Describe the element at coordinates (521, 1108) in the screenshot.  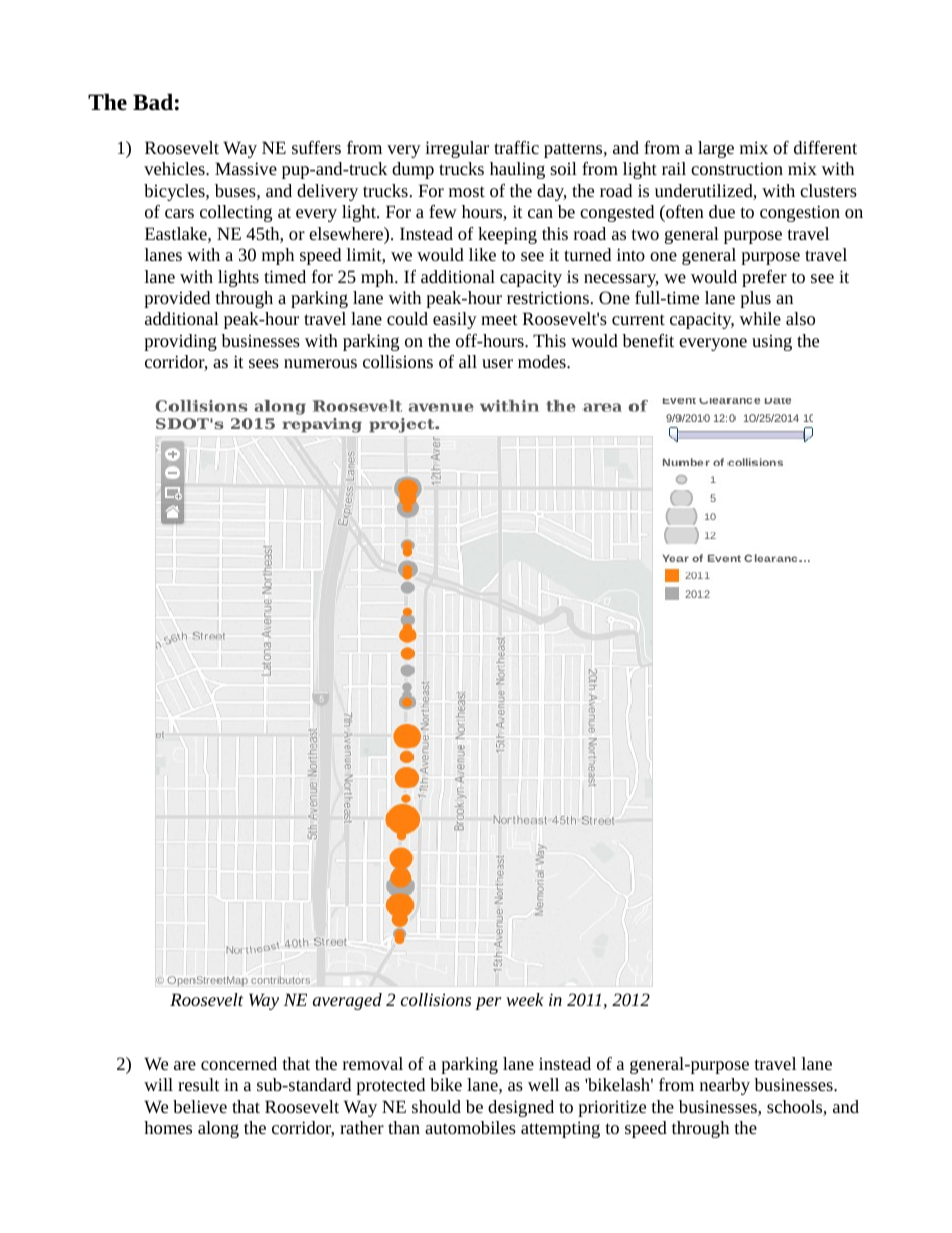
I see `designed` at that location.
